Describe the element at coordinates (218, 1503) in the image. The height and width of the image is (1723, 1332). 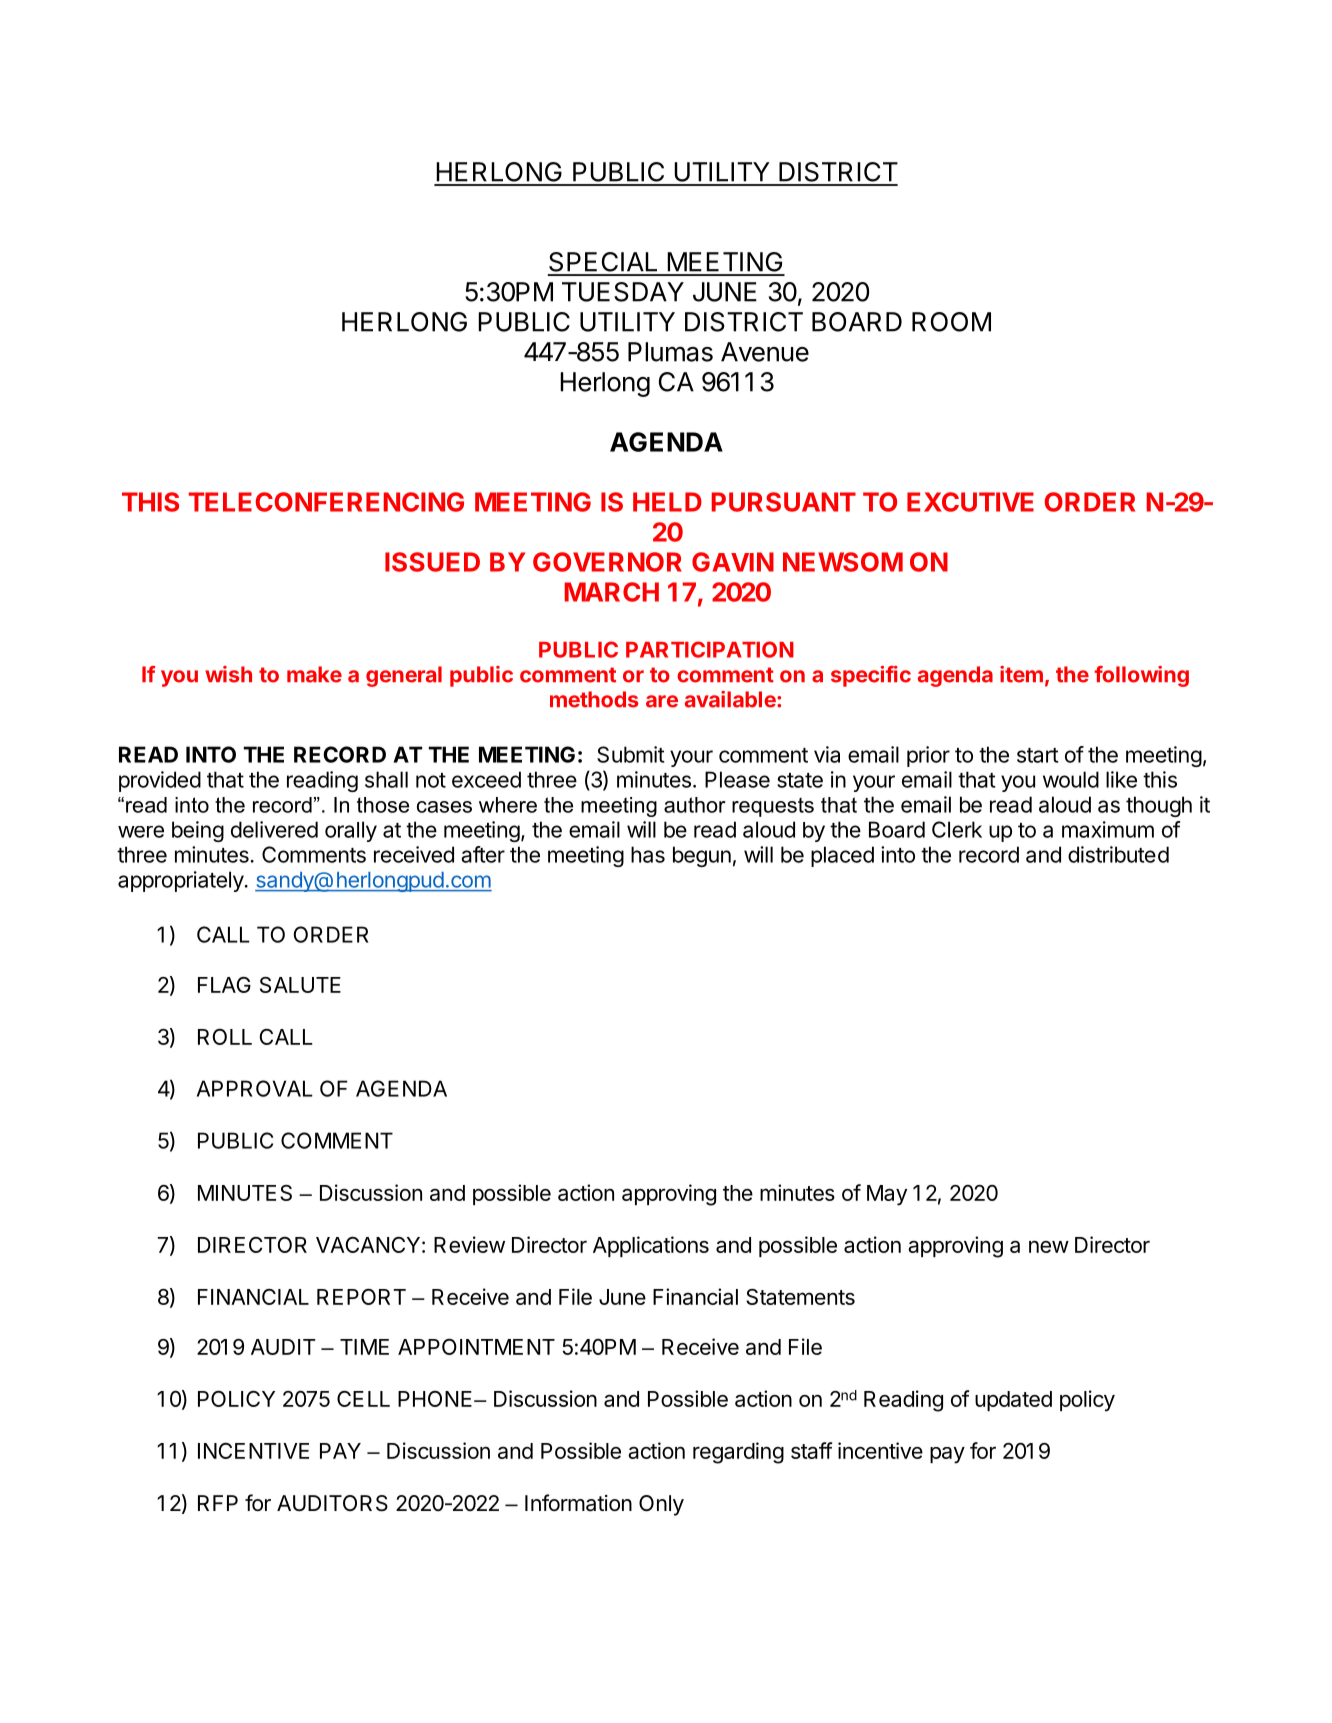
I see `RFP` at that location.
